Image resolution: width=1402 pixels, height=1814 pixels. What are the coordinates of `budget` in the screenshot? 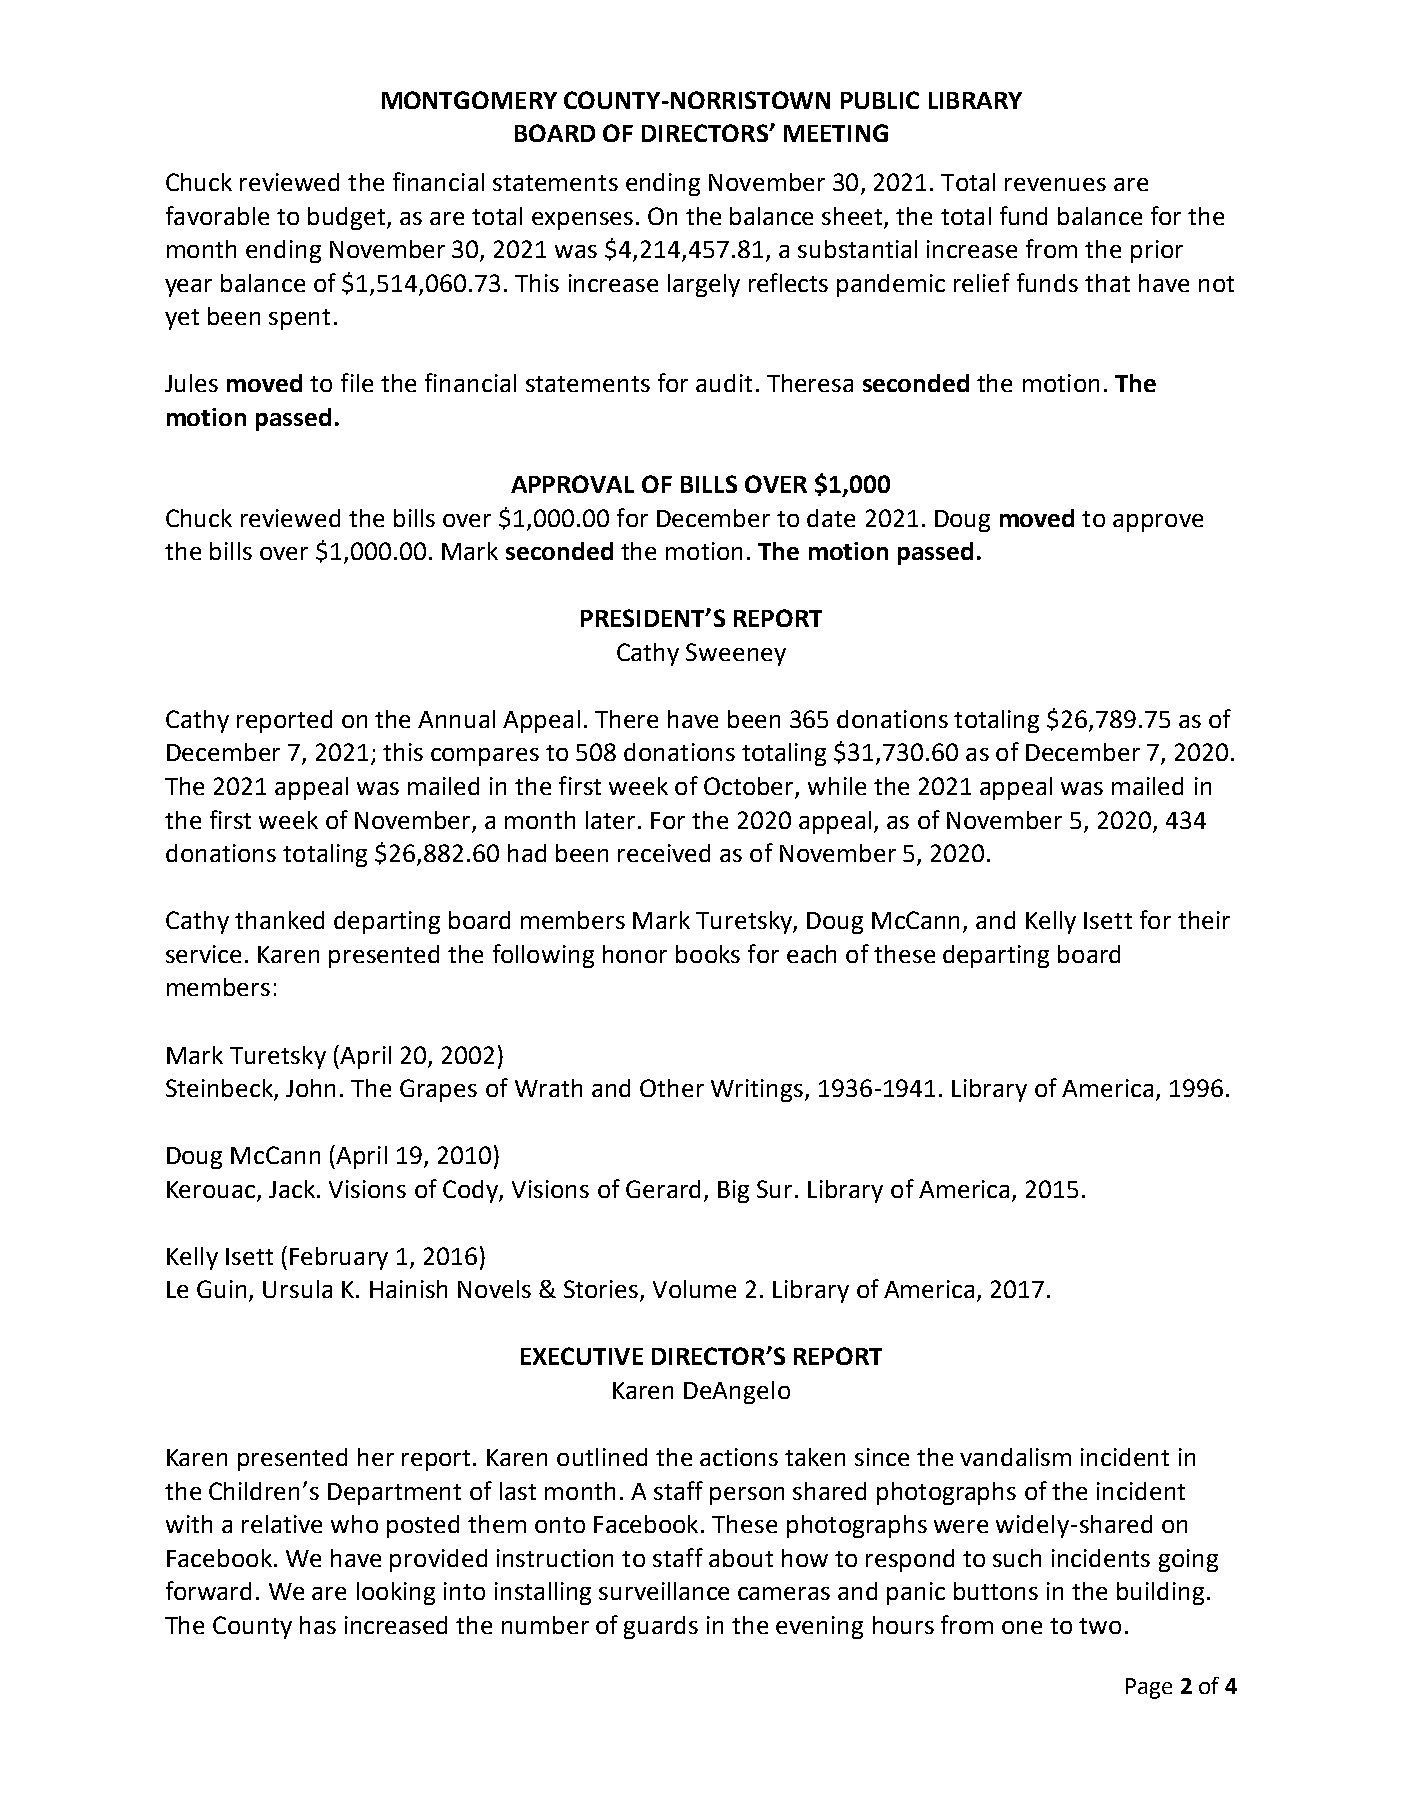 It's located at (348, 218).
